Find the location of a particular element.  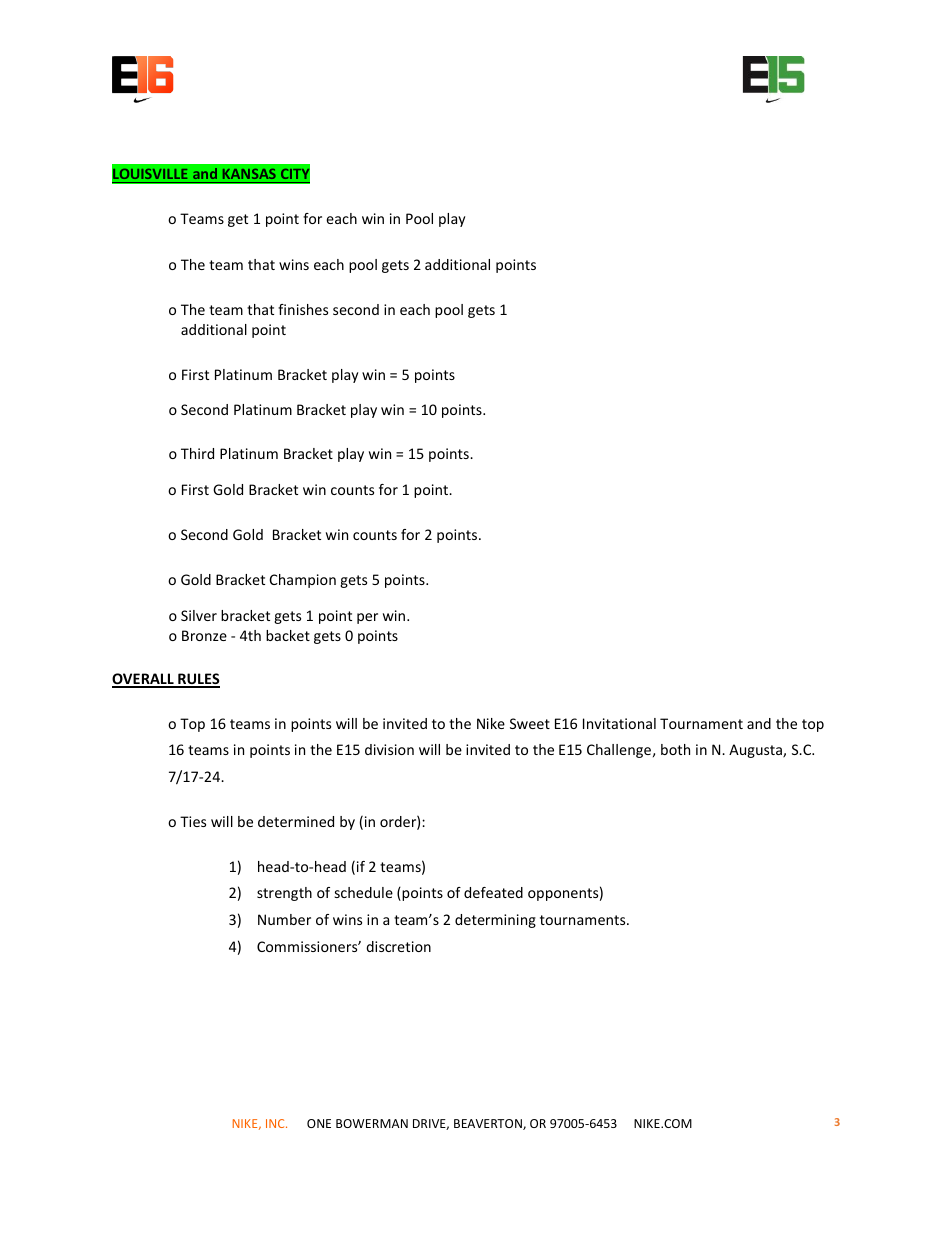

Third is located at coordinates (197, 453).
